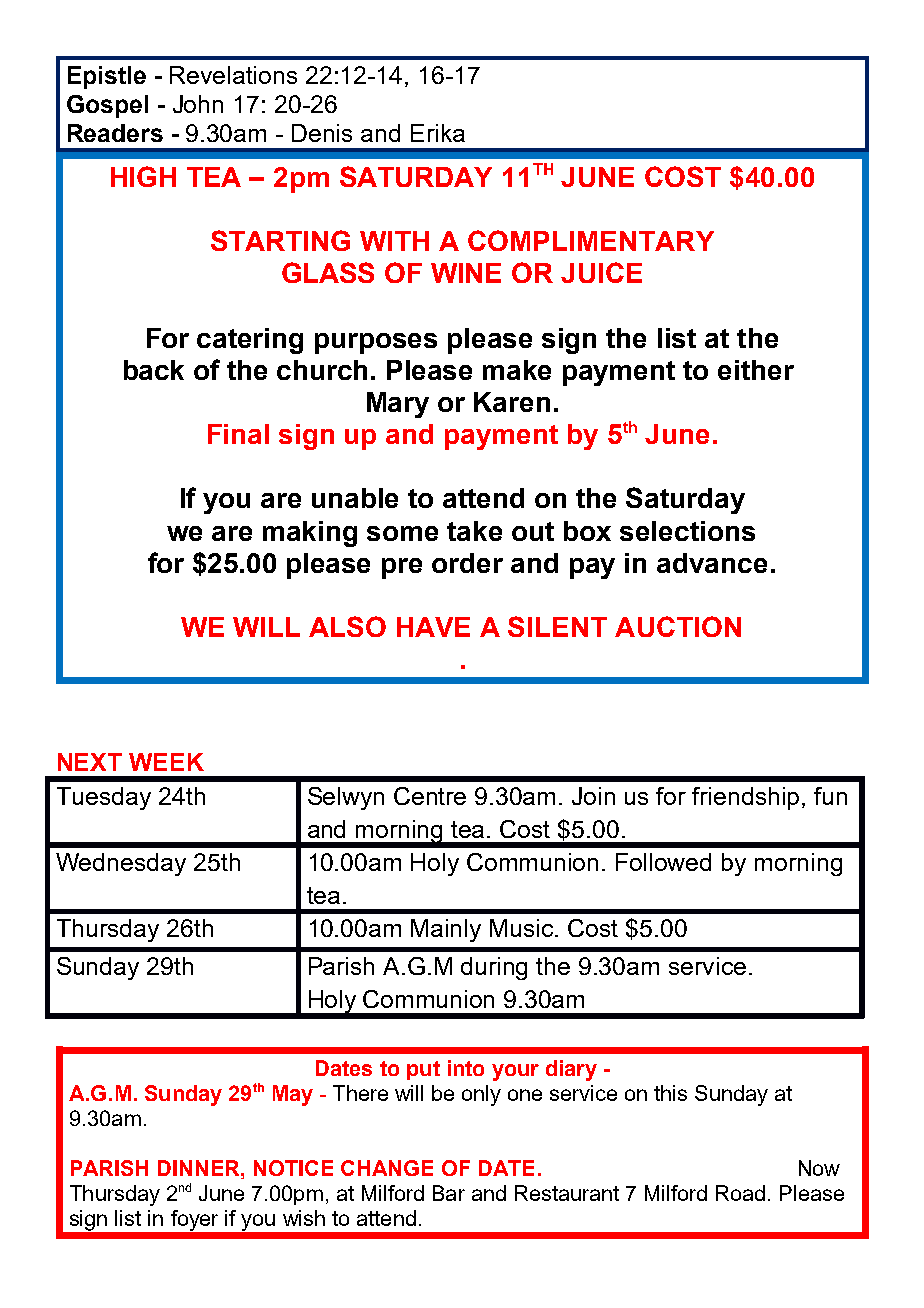 This screenshot has width=924, height=1308. What do you see at coordinates (591, 240) in the screenshot?
I see `COMPLIMENTARY` at bounding box center [591, 240].
